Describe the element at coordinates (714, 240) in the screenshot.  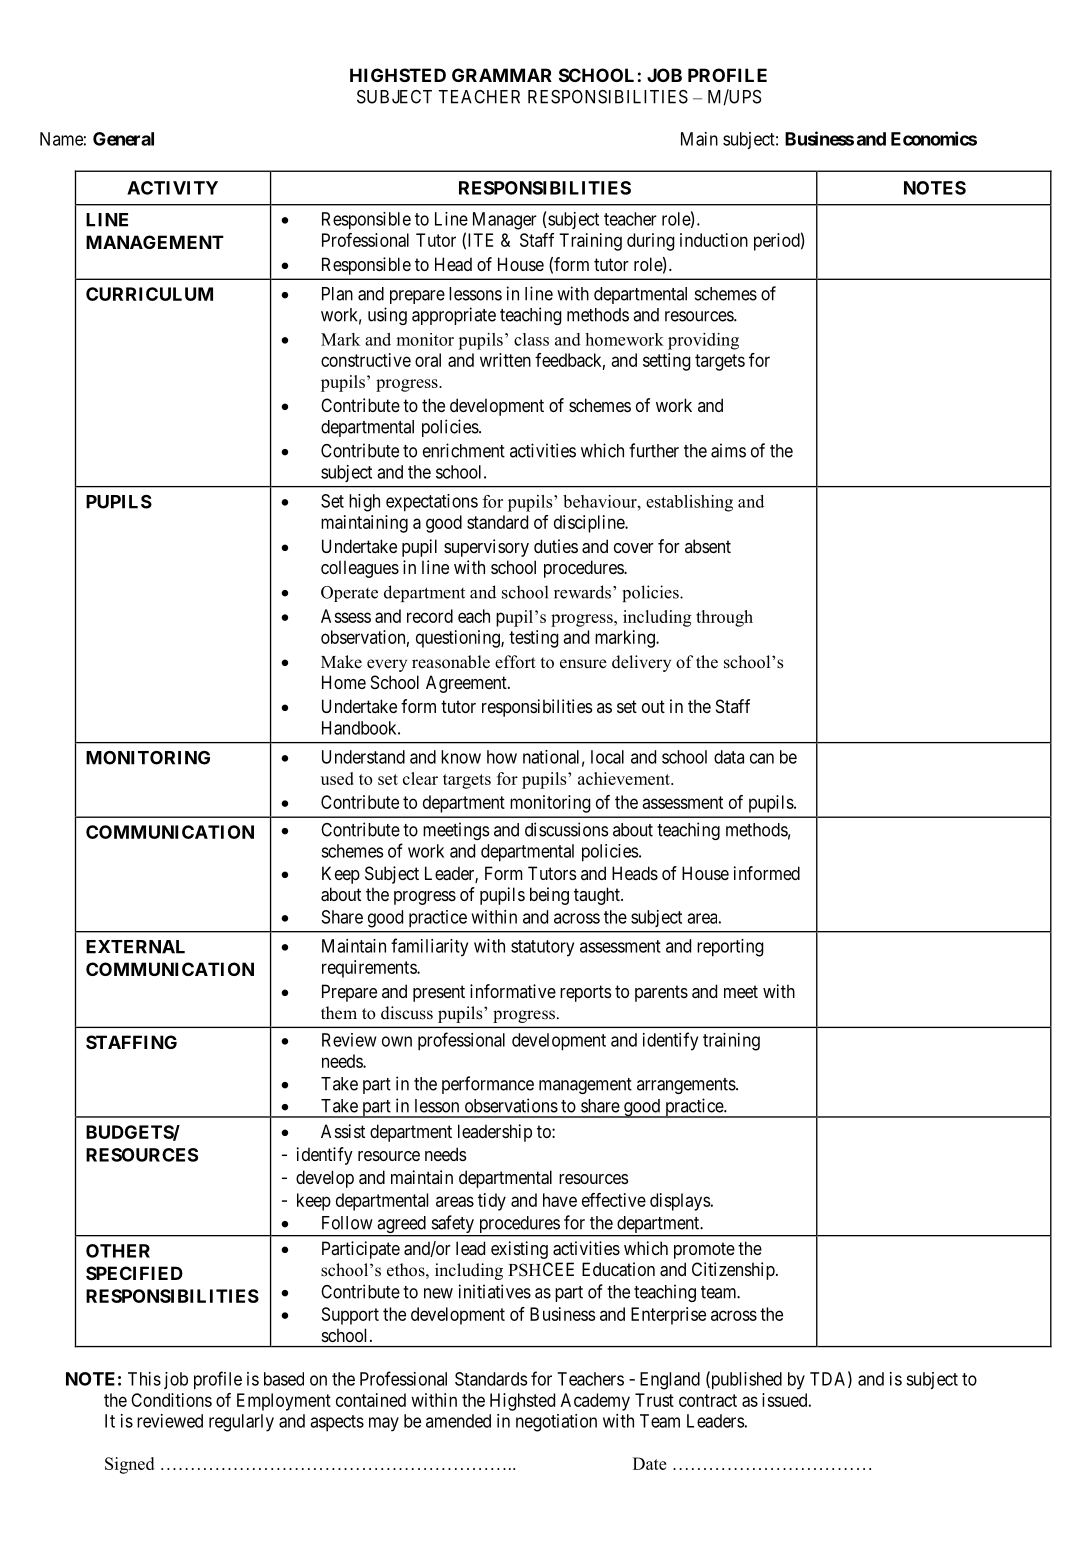
I see `induction` at that location.
